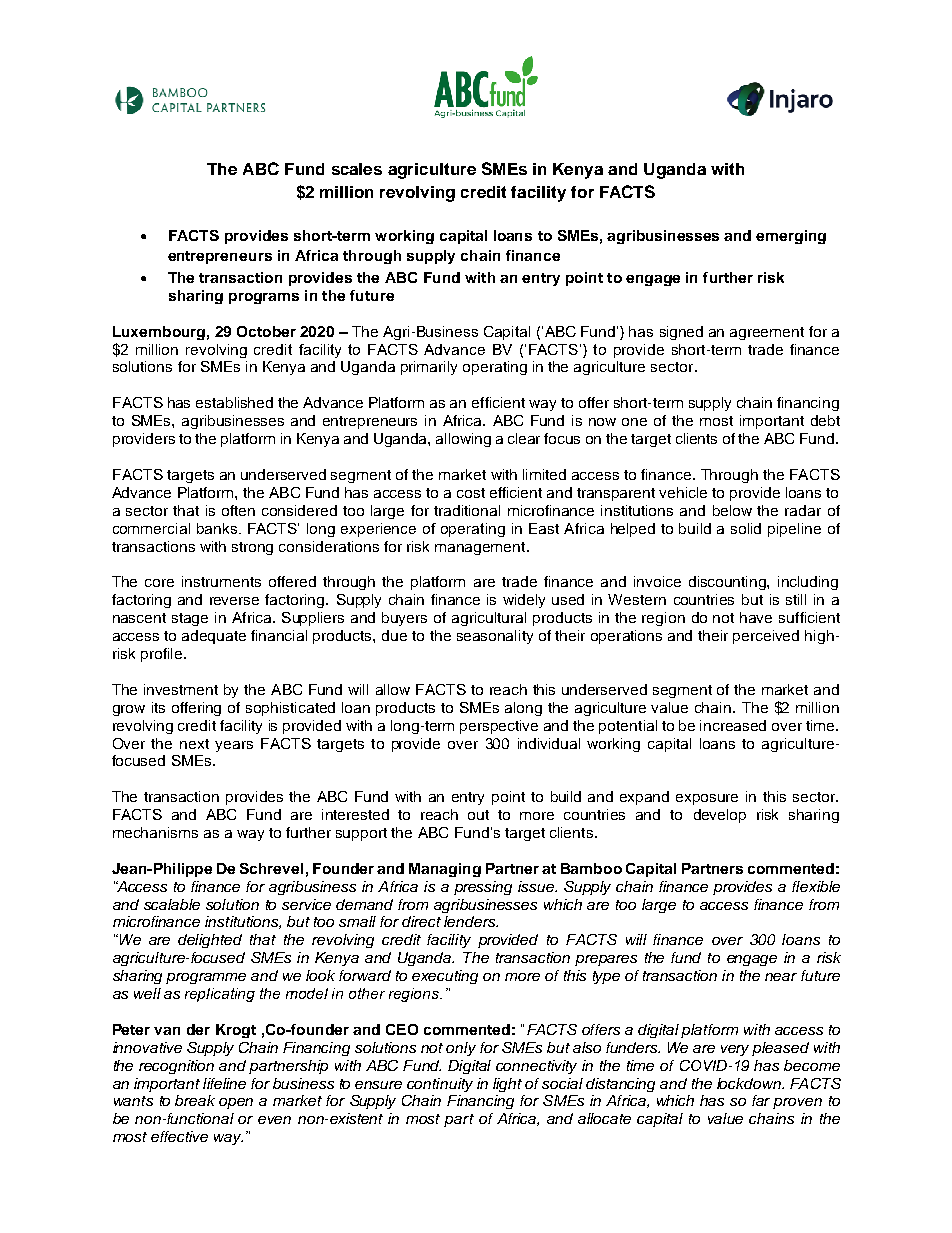 This screenshot has height=1233, width=952. I want to click on often, so click(238, 510).
